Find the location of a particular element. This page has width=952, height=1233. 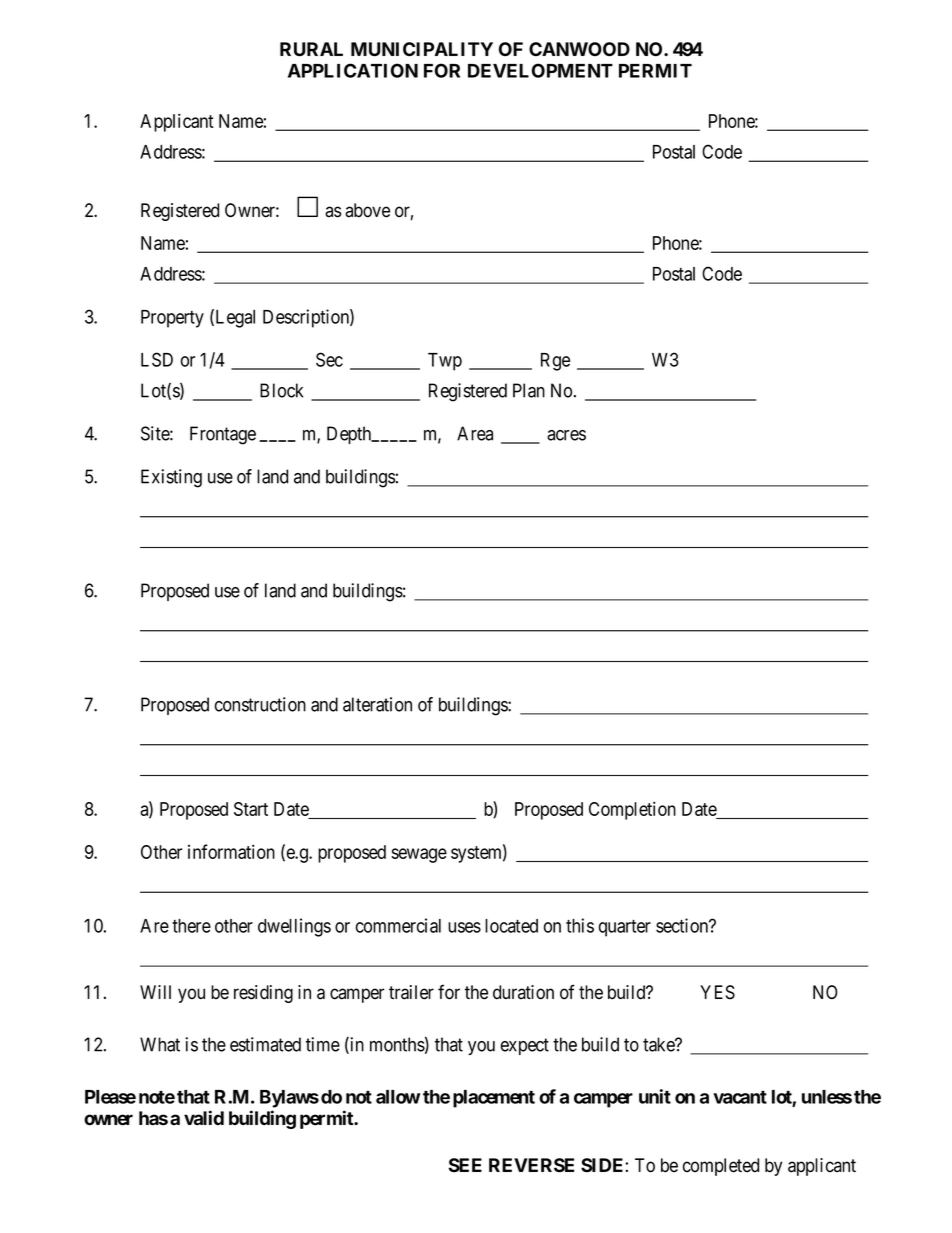

Property is located at coordinates (172, 319).
